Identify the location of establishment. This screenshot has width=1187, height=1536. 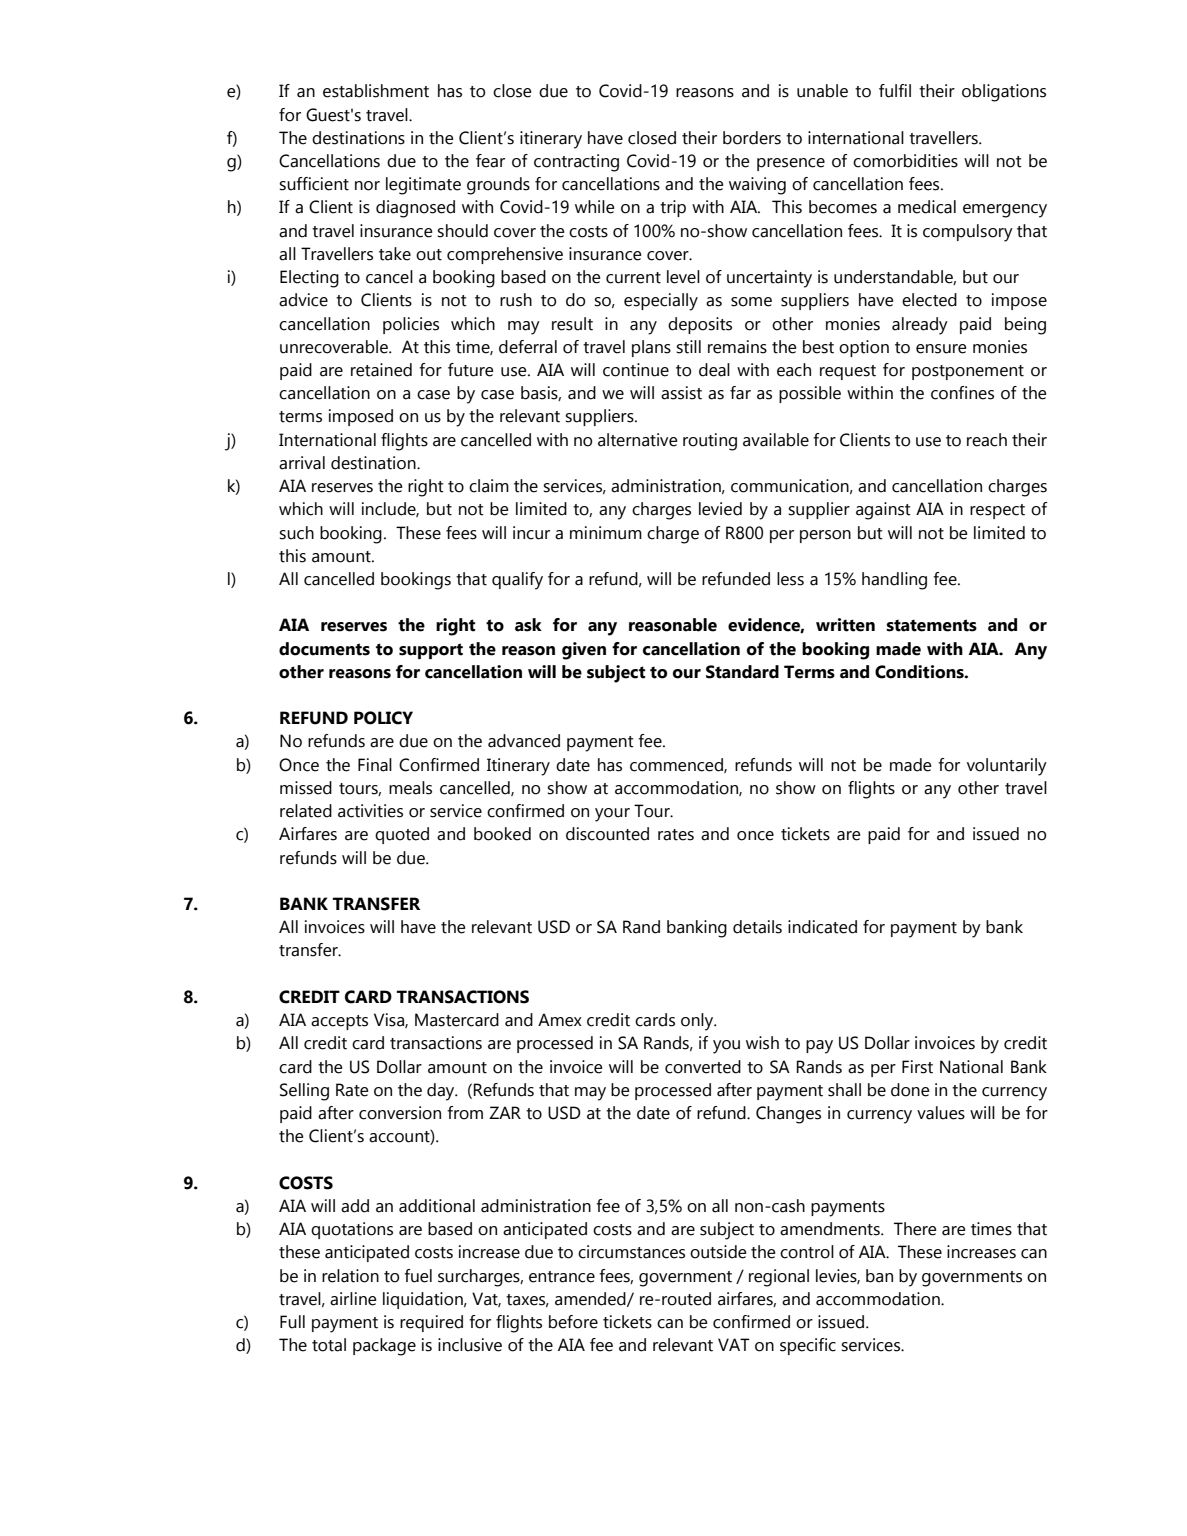
(376, 91).
